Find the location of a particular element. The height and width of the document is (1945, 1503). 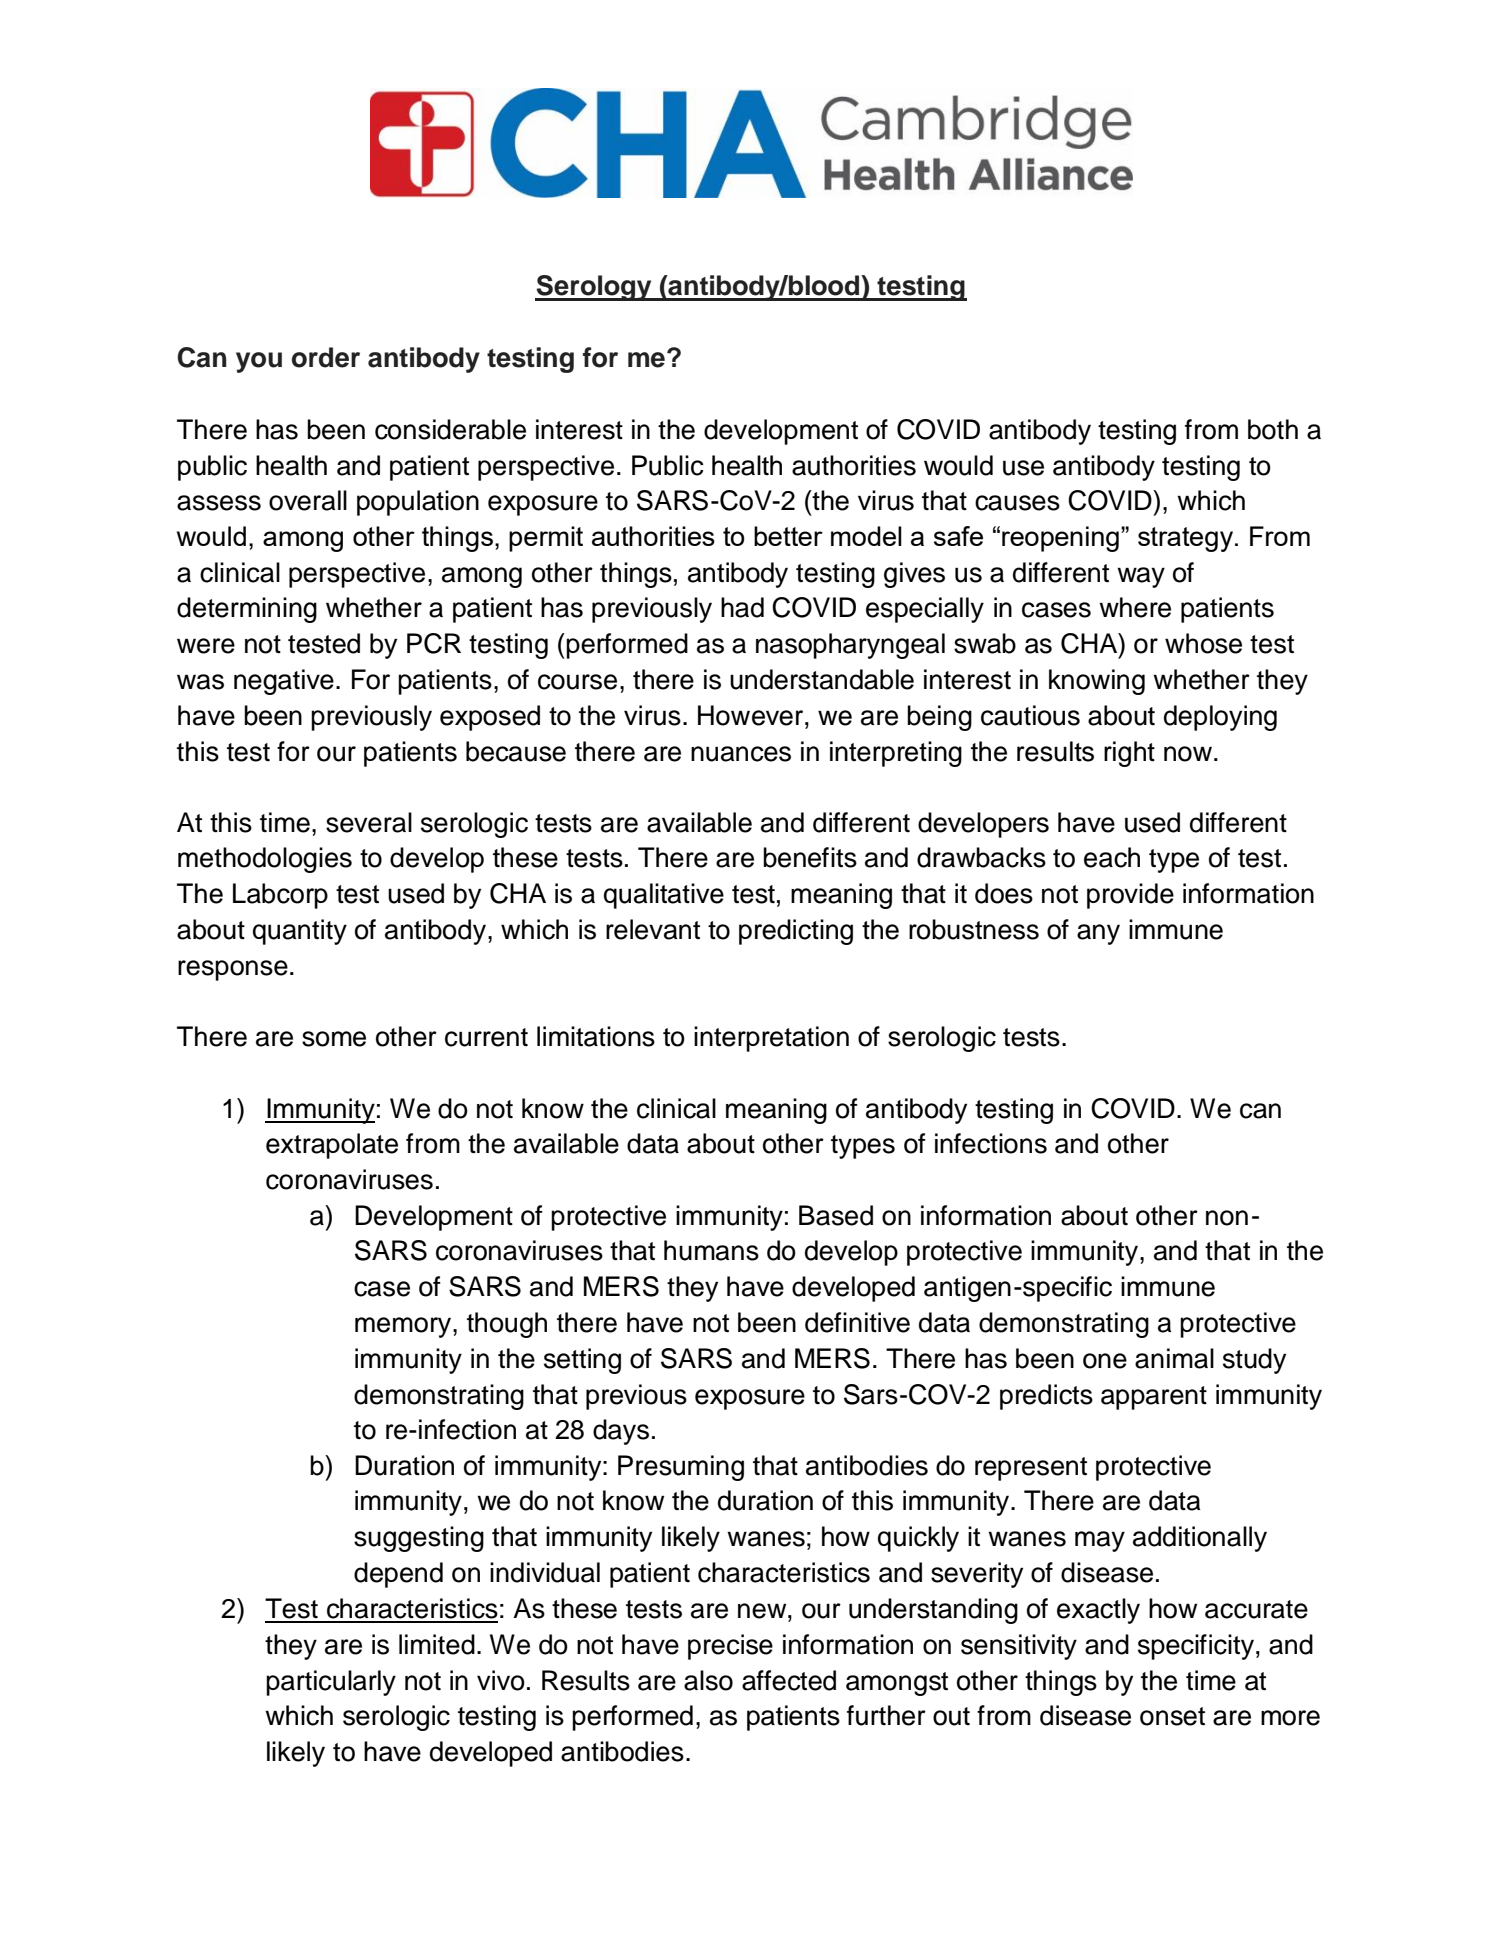

Serology is located at coordinates (594, 288).
